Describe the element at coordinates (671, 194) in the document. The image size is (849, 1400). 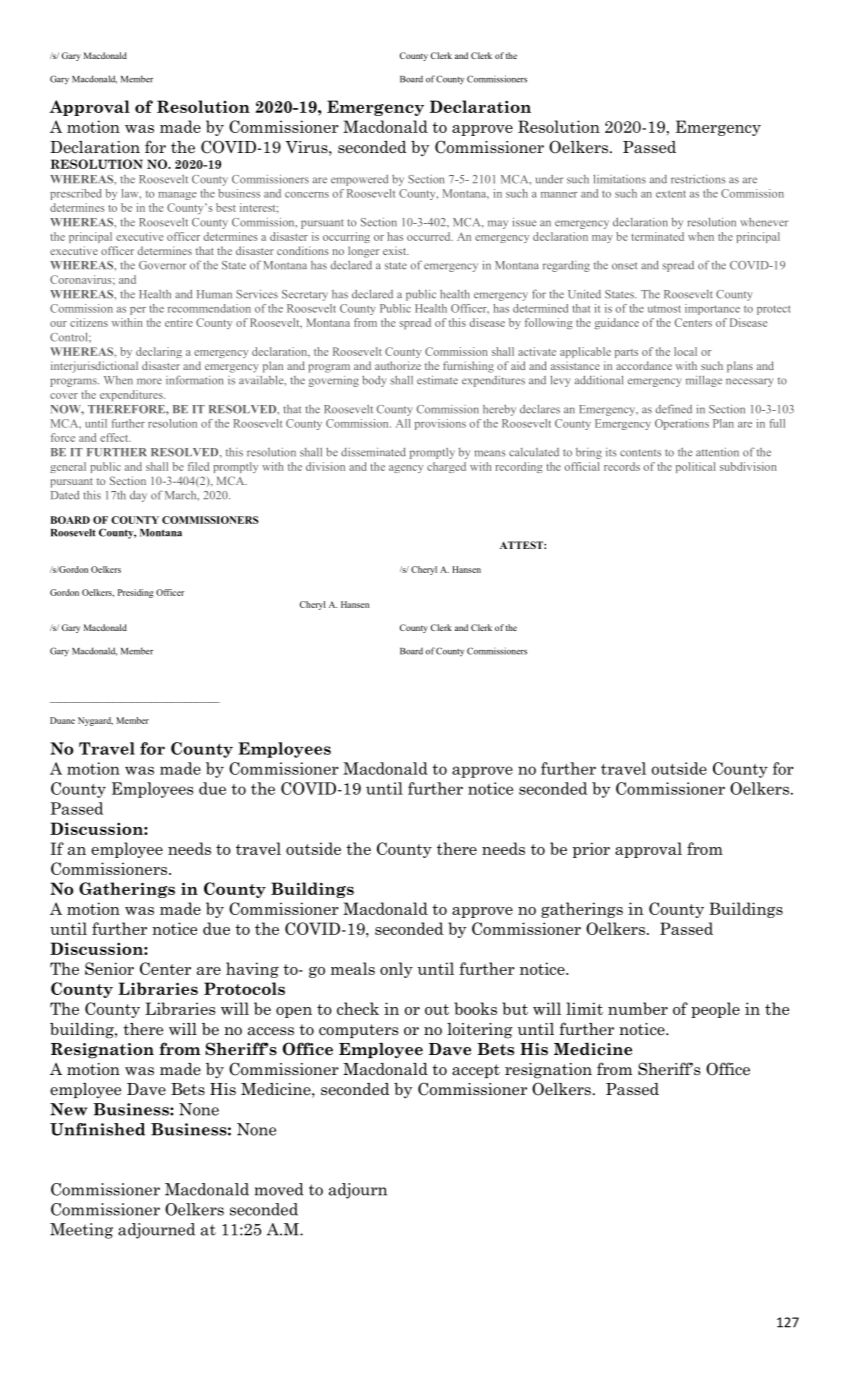
I see `extent` at that location.
